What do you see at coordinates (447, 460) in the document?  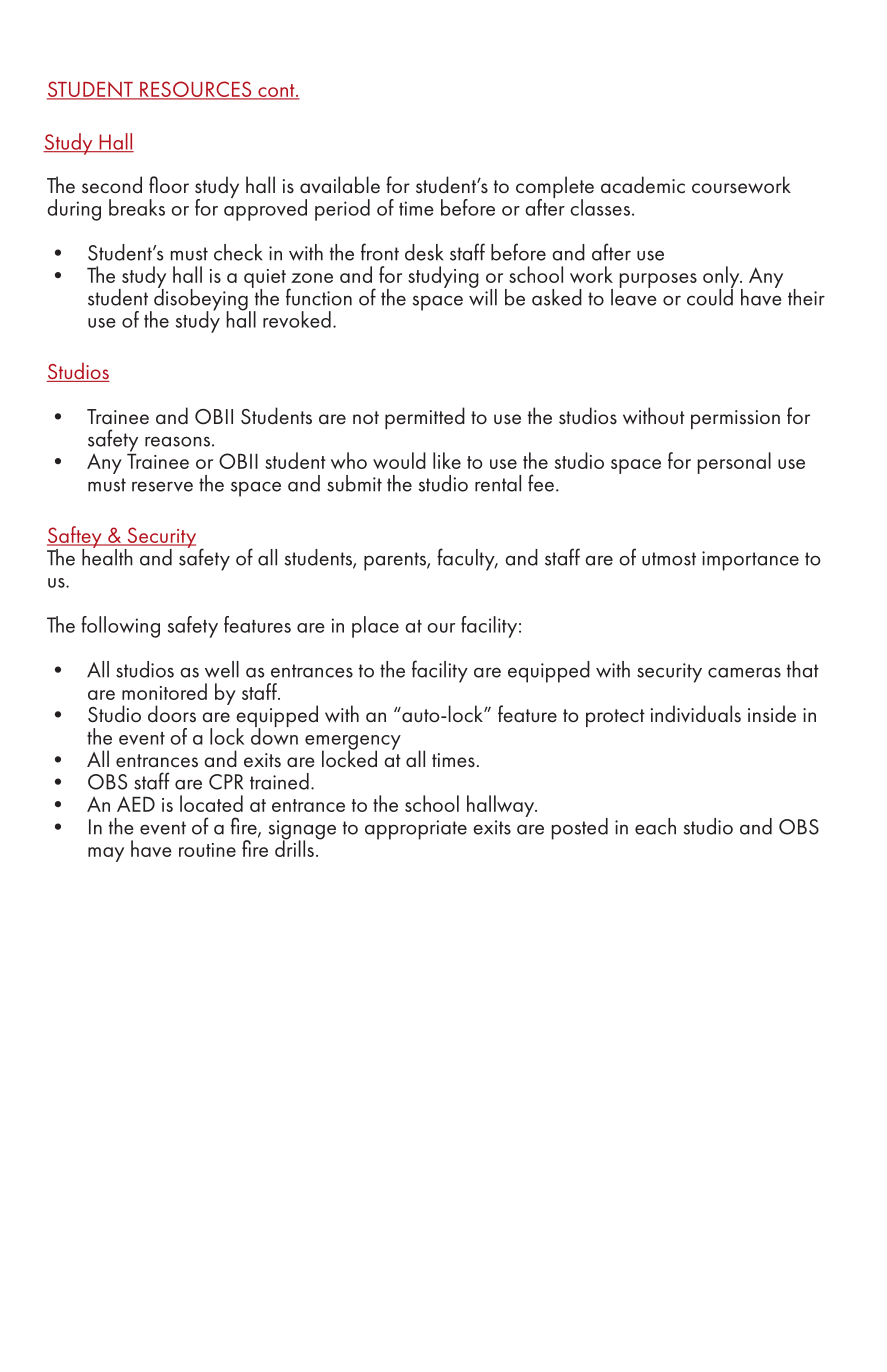 I see `like` at bounding box center [447, 460].
